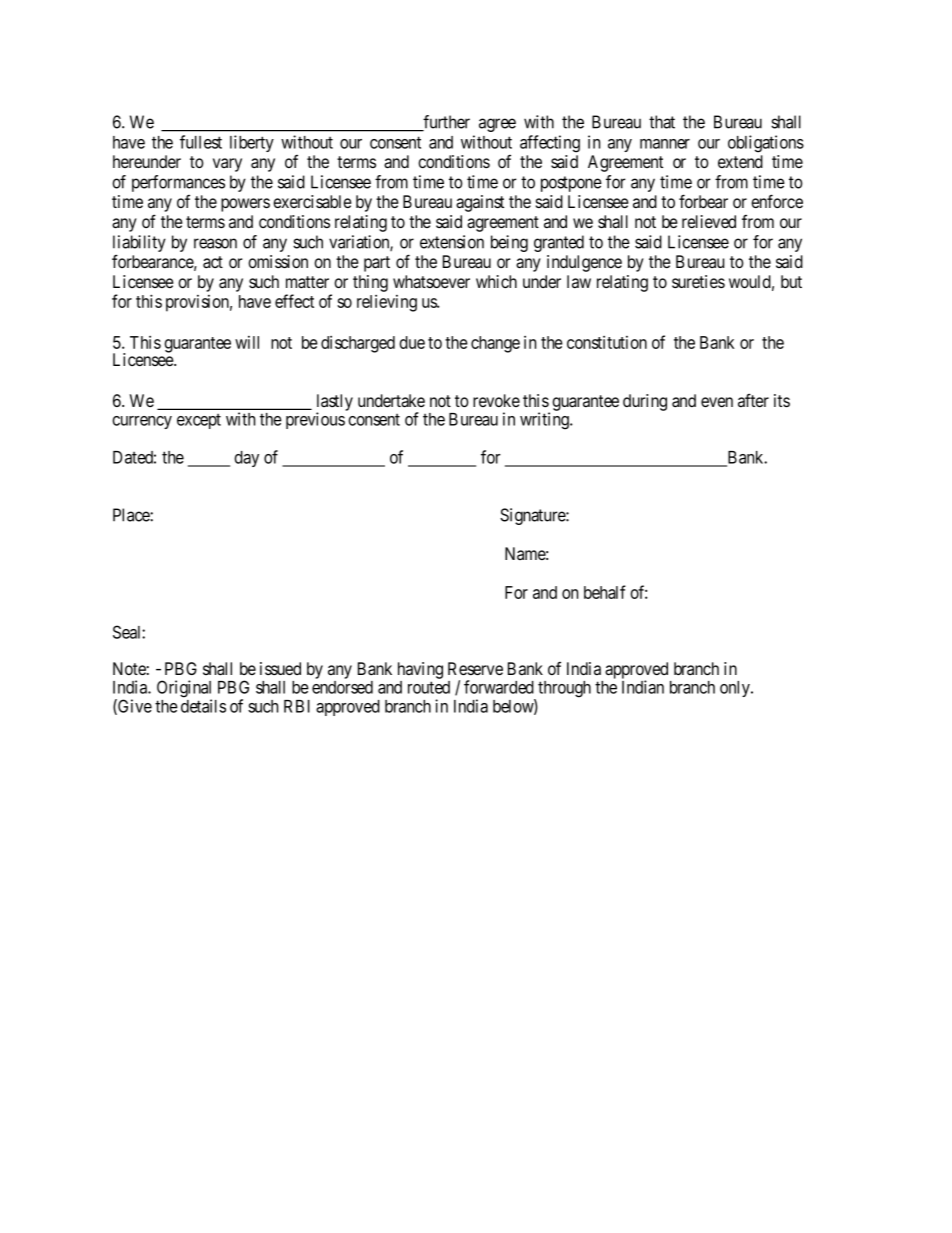 Image resolution: width=952 pixels, height=1233 pixels. I want to click on even, so click(717, 402).
